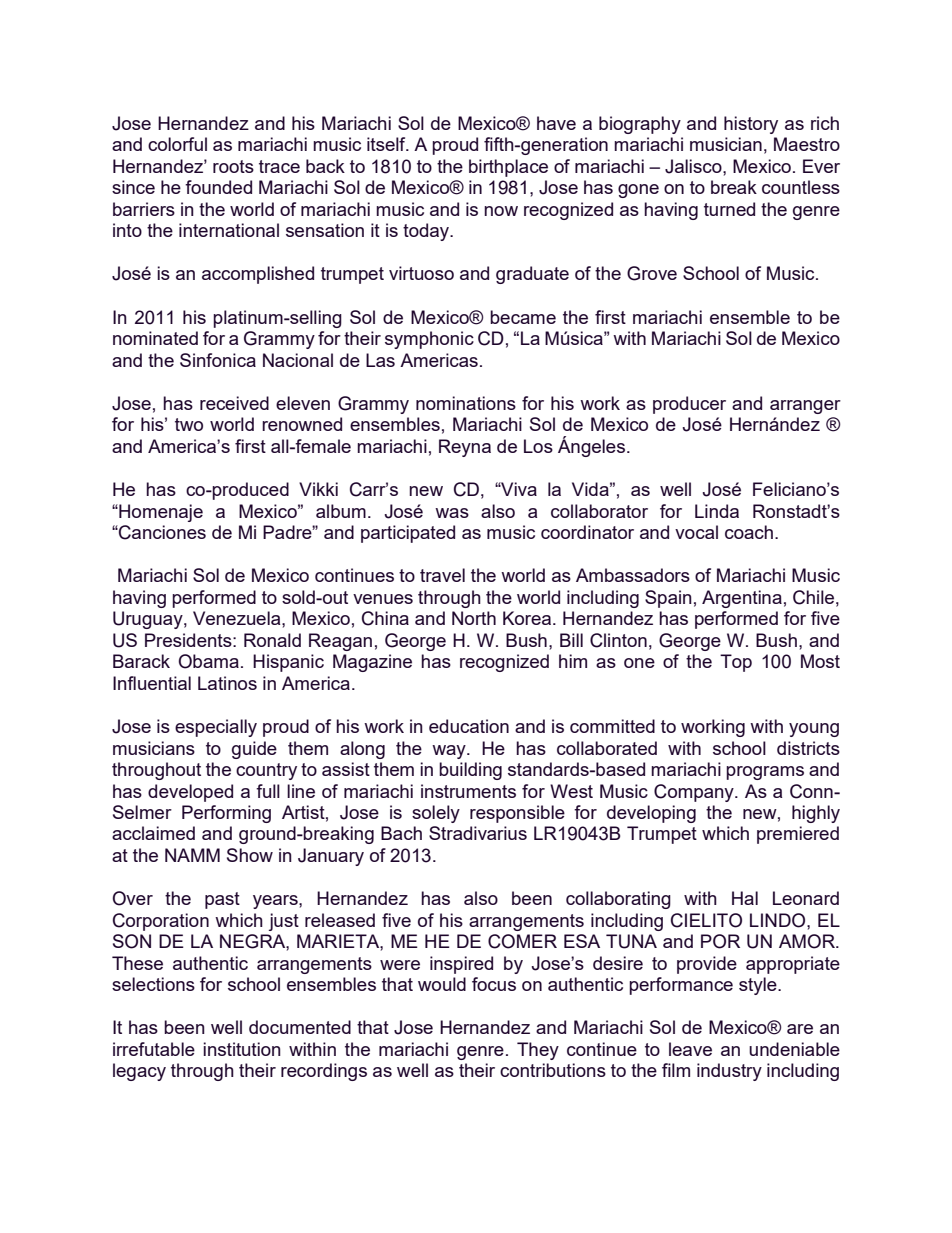  I want to click on developed, so click(190, 793).
